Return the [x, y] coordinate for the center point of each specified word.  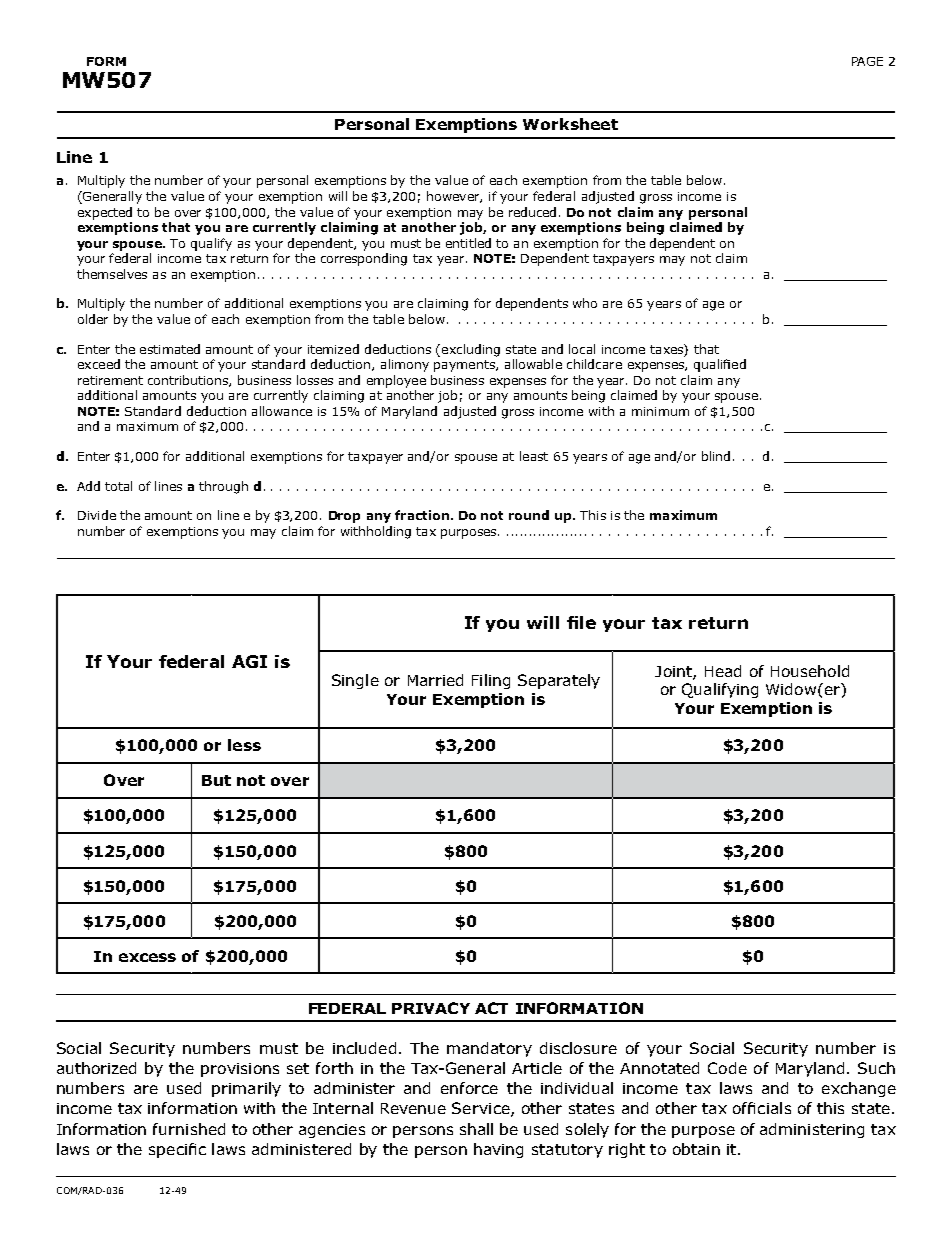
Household [810, 671]
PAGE [867, 61]
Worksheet [570, 124]
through [223, 487]
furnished [189, 1129]
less [244, 745]
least [534, 456]
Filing [491, 681]
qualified [720, 365]
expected [105, 213]
